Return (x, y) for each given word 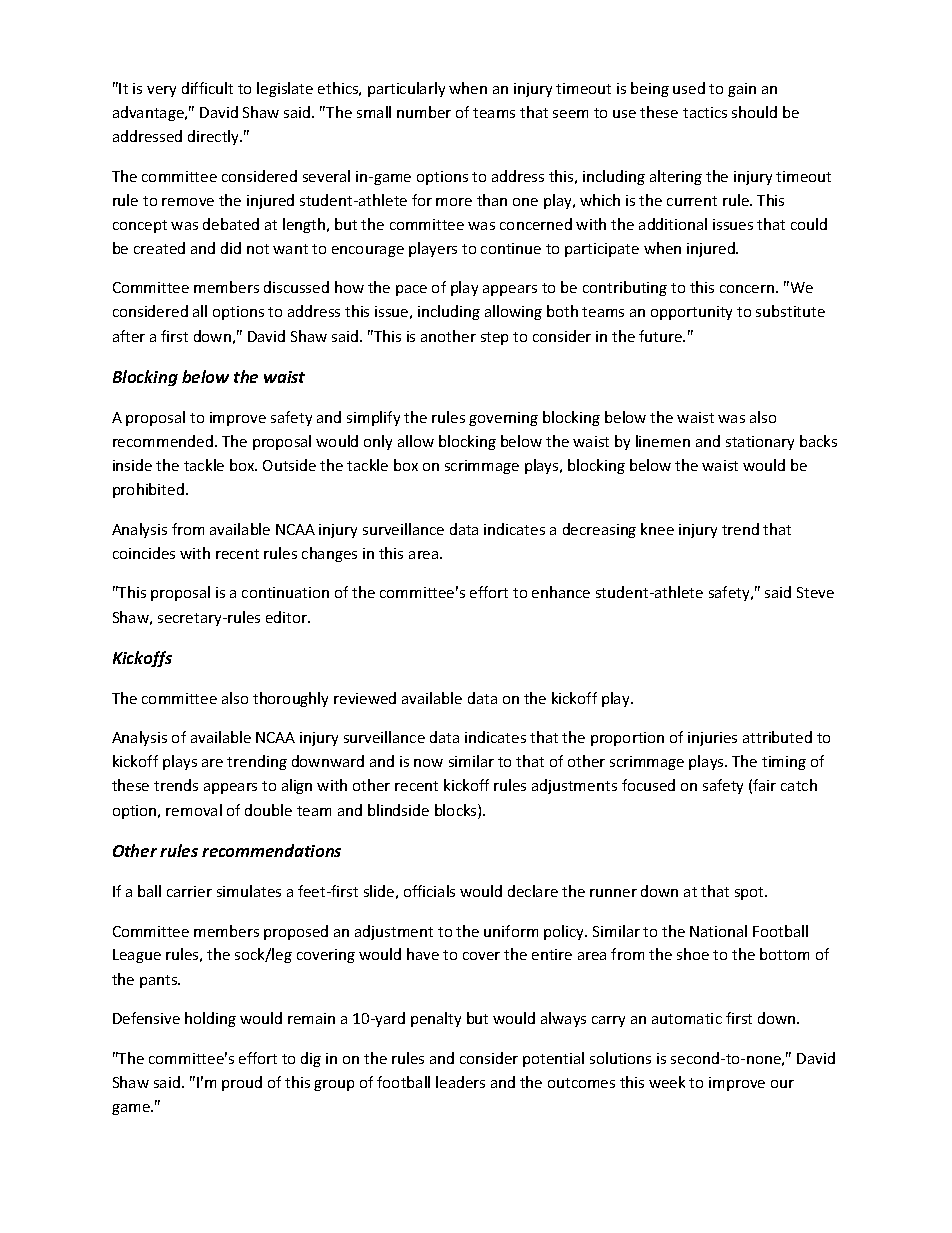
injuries (712, 739)
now (428, 763)
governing (503, 419)
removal (194, 810)
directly (215, 137)
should (754, 112)
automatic (687, 1018)
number (424, 112)
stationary (760, 443)
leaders (460, 1082)
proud (242, 1083)
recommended (163, 441)
